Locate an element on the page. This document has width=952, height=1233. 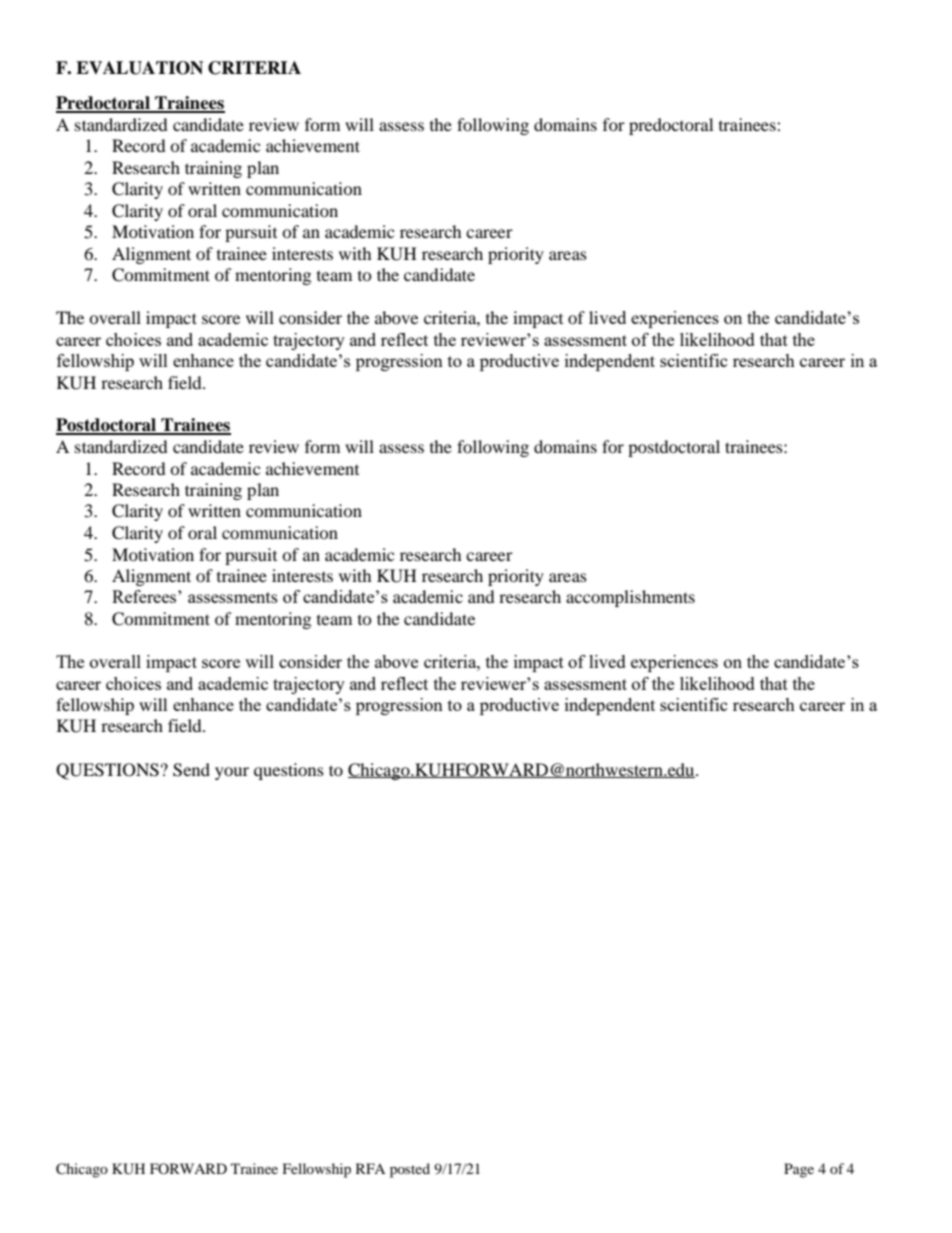
accomplishments is located at coordinates (630, 598).
